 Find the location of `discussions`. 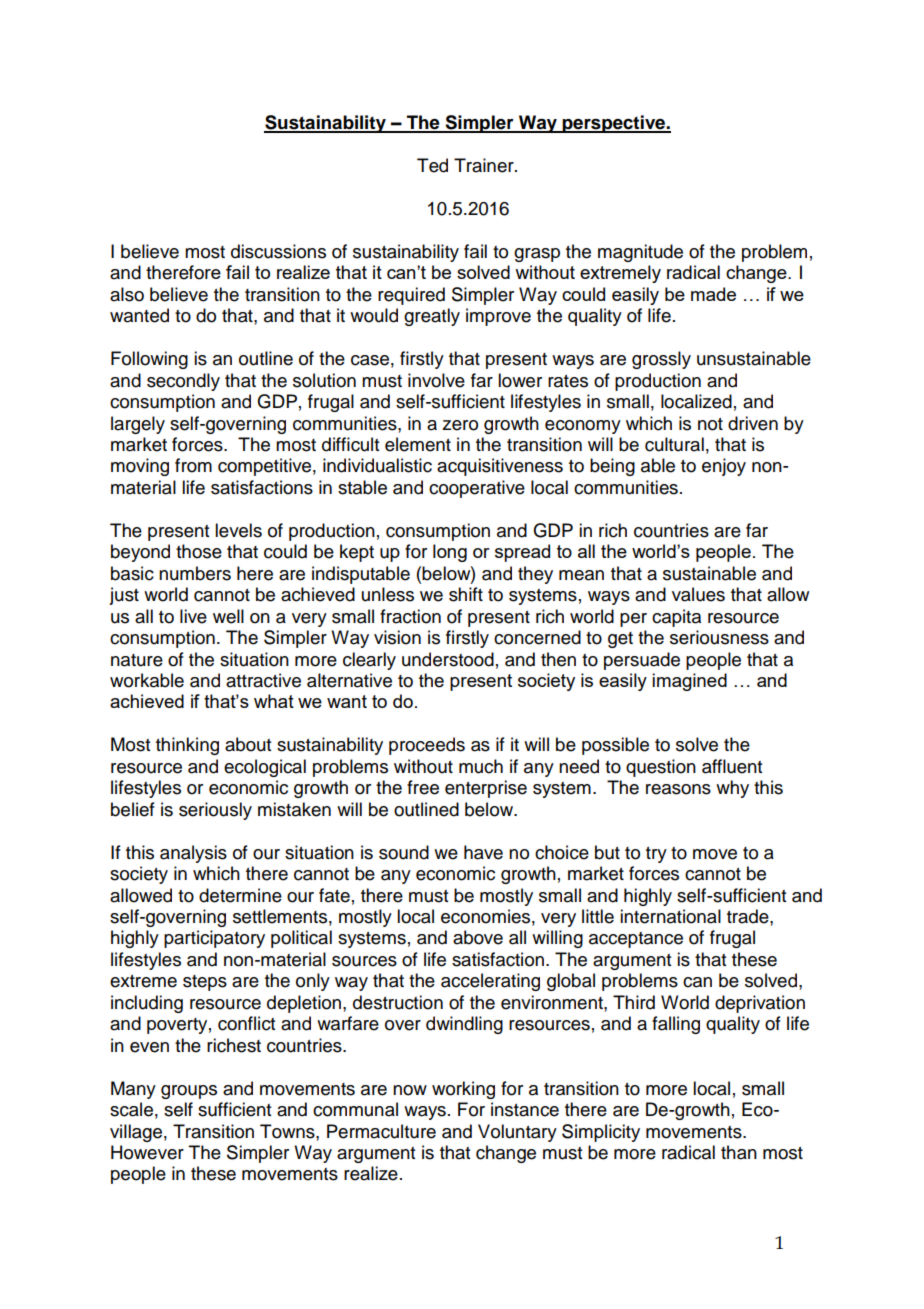

discussions is located at coordinates (278, 251).
